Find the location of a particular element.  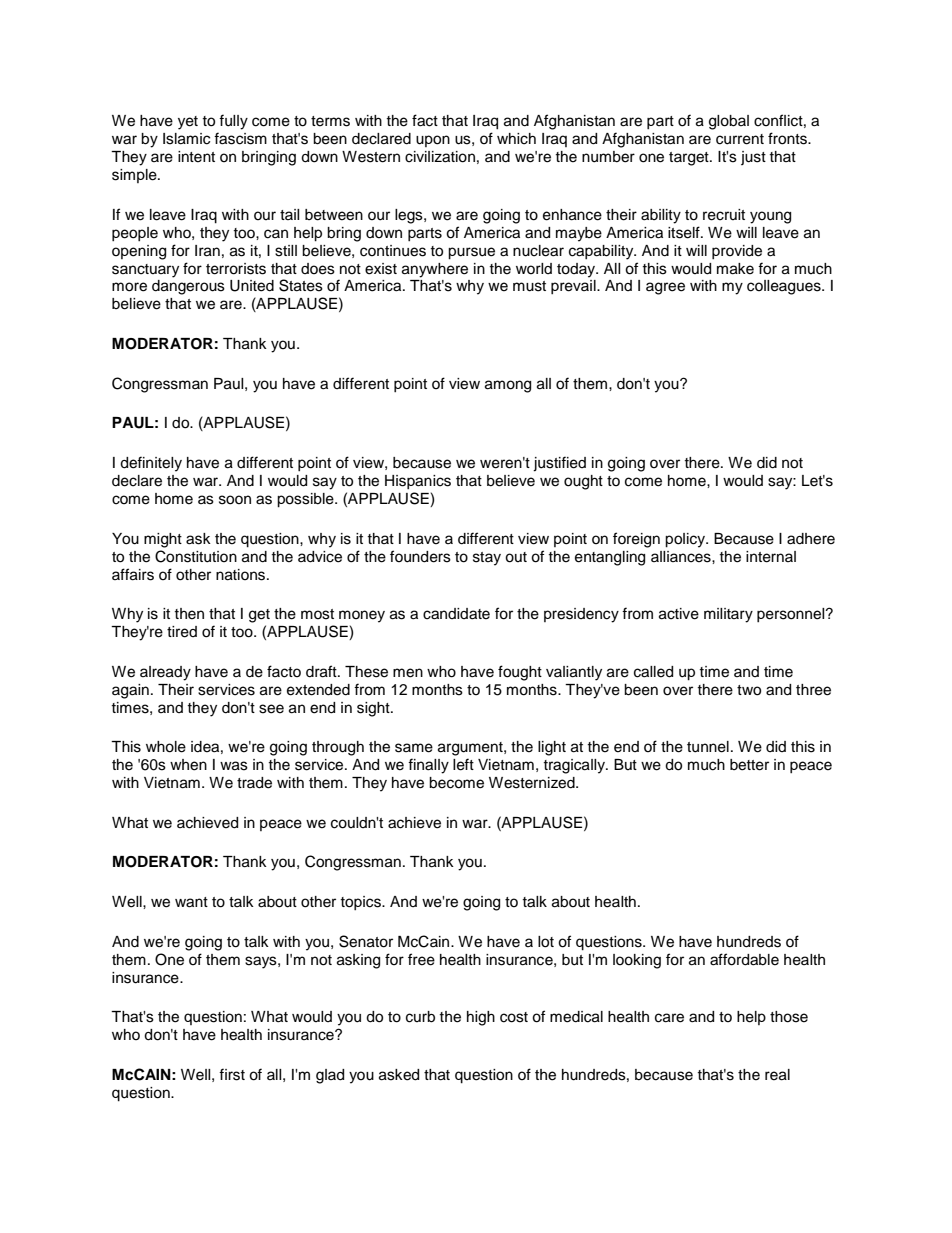

better is located at coordinates (749, 765).
